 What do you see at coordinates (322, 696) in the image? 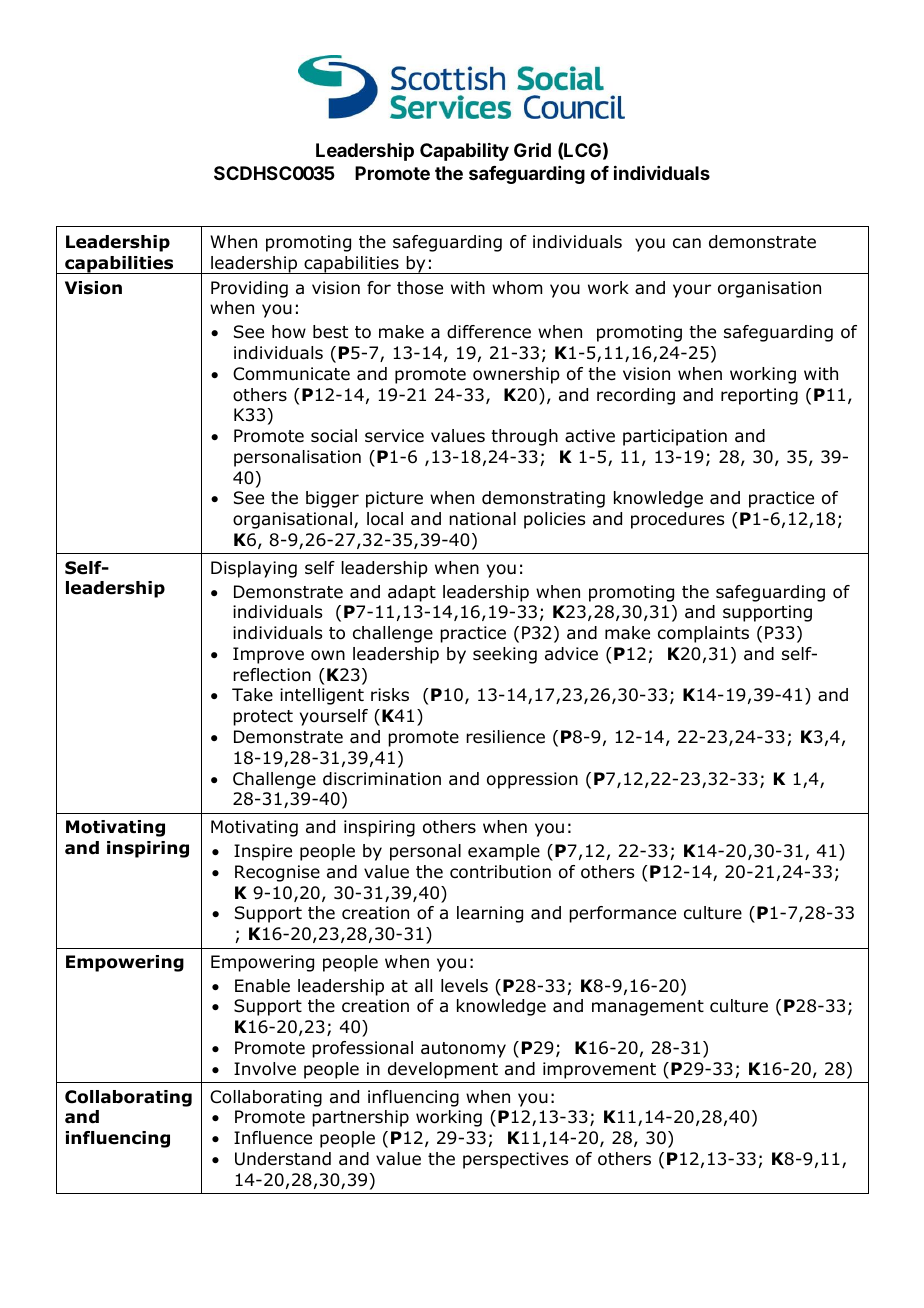
I see `intelligent` at bounding box center [322, 696].
